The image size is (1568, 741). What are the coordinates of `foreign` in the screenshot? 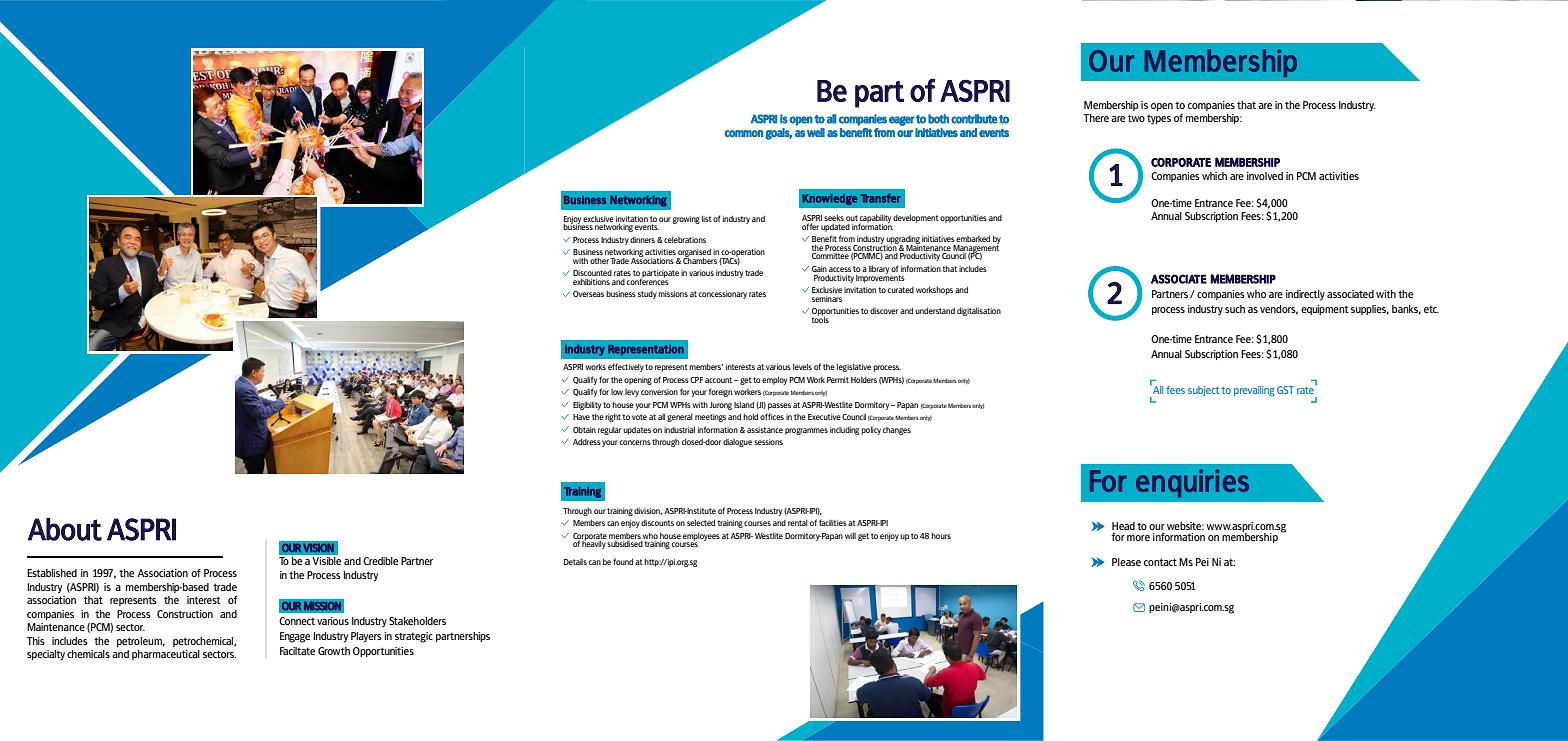 It's located at (720, 392).
